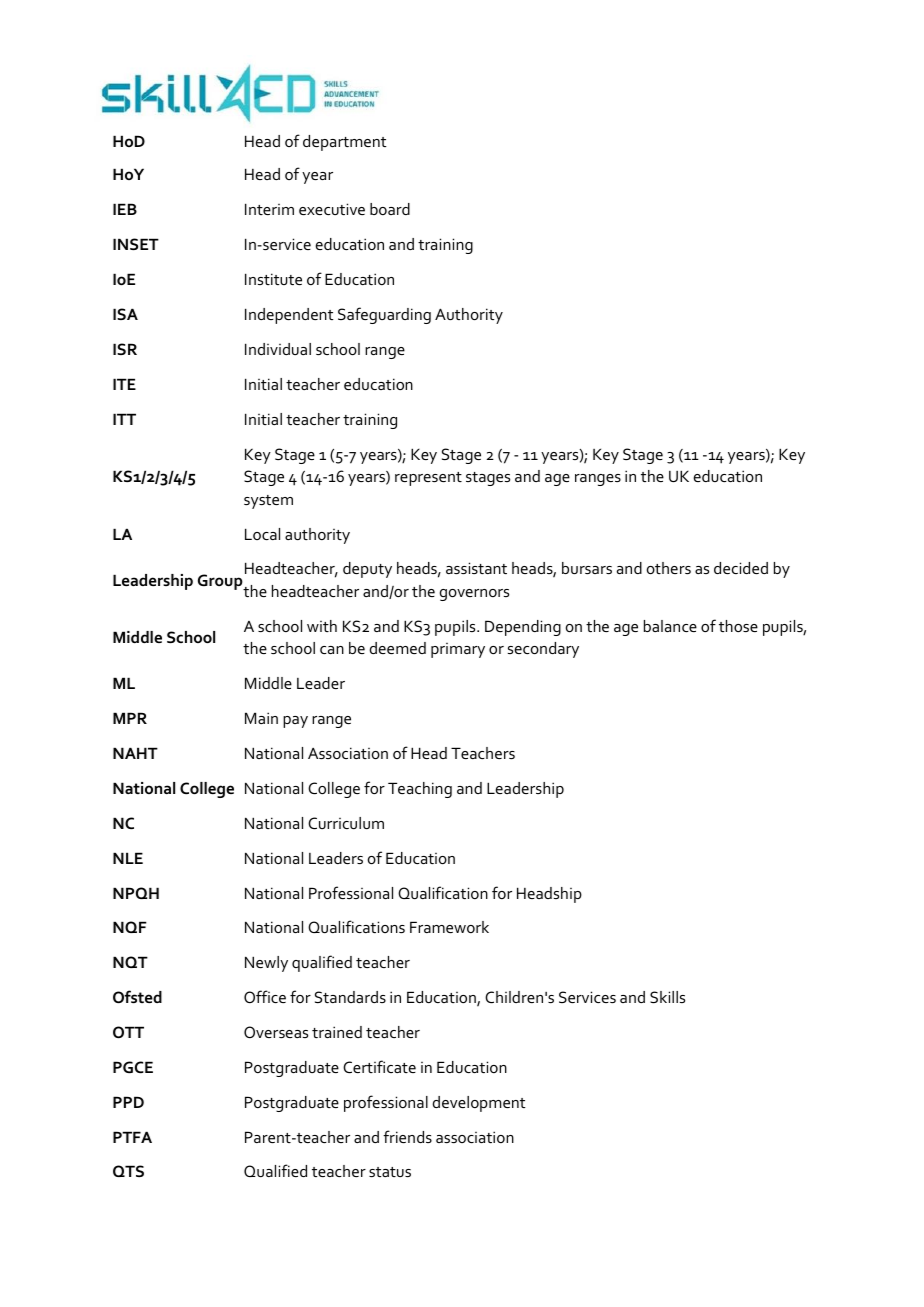  What do you see at coordinates (269, 209) in the screenshot?
I see `Interim` at bounding box center [269, 209].
